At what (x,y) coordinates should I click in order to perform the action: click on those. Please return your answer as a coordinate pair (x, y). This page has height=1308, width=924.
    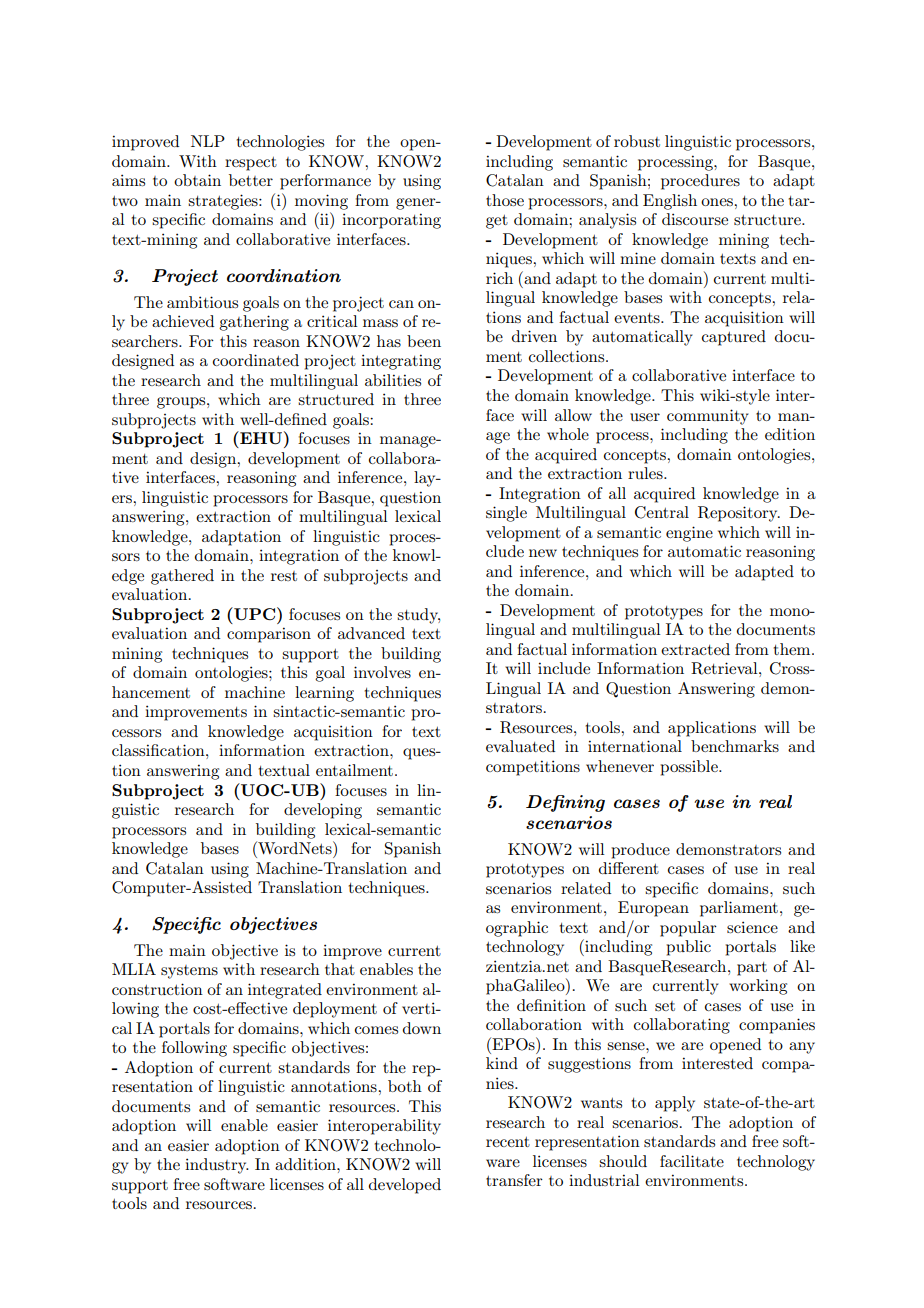
    Looking at the image, I should click on (505, 200).
